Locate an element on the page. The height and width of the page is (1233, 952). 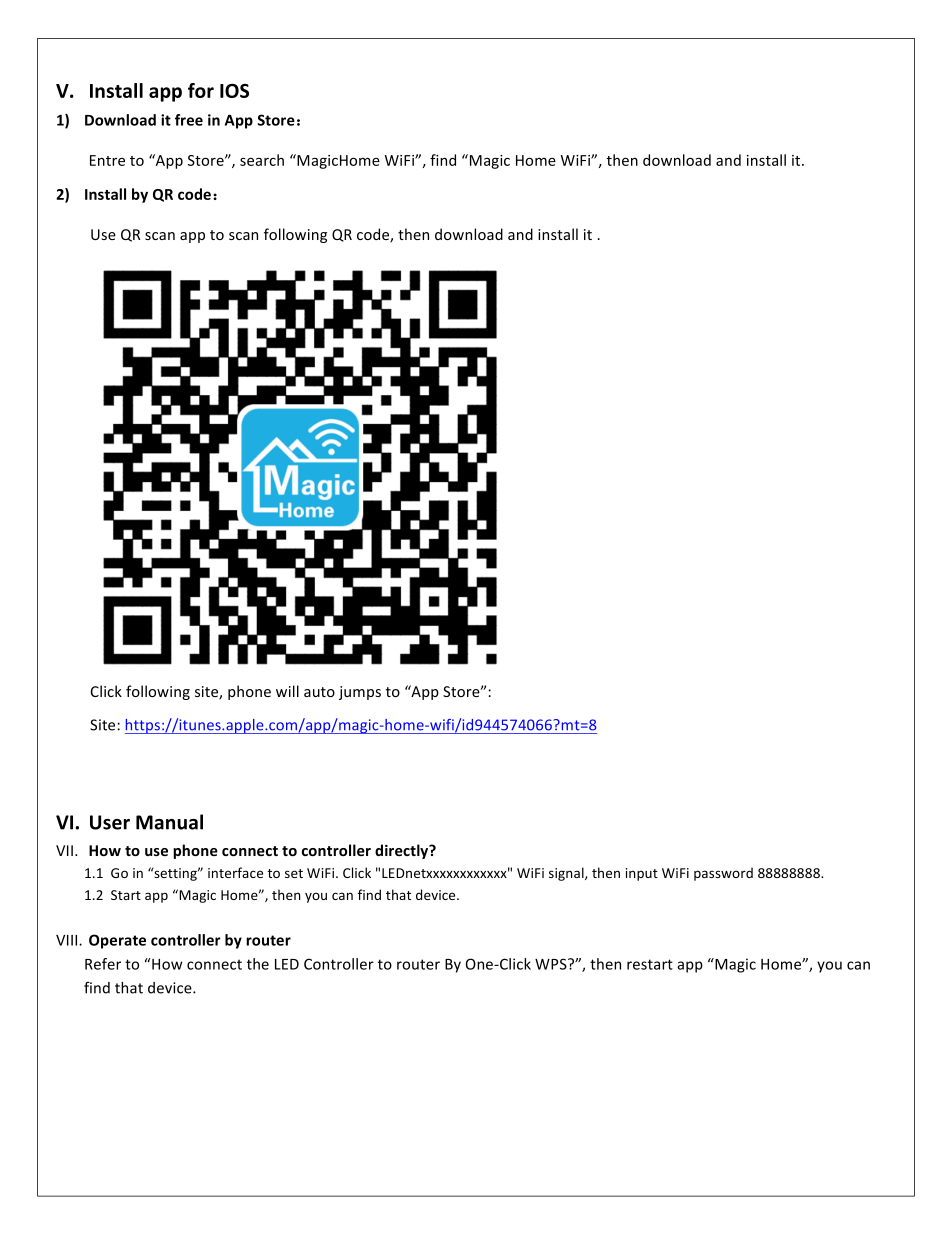
IOS is located at coordinates (234, 91).
